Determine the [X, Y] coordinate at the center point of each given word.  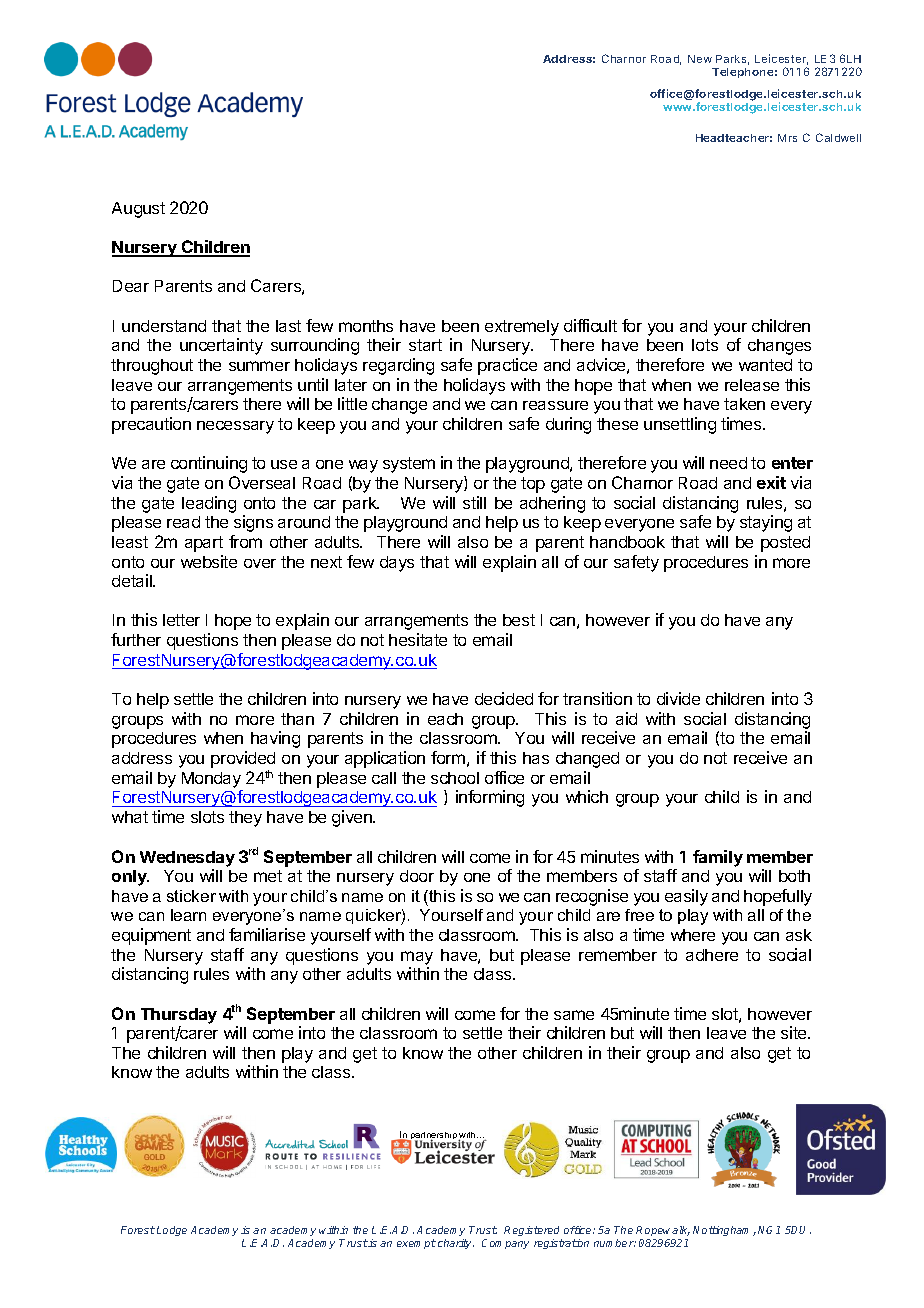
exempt [416, 1244]
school [455, 778]
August [138, 210]
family [718, 858]
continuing [209, 464]
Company [505, 1244]
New [700, 59]
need [728, 463]
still [474, 502]
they [245, 819]
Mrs [787, 138]
